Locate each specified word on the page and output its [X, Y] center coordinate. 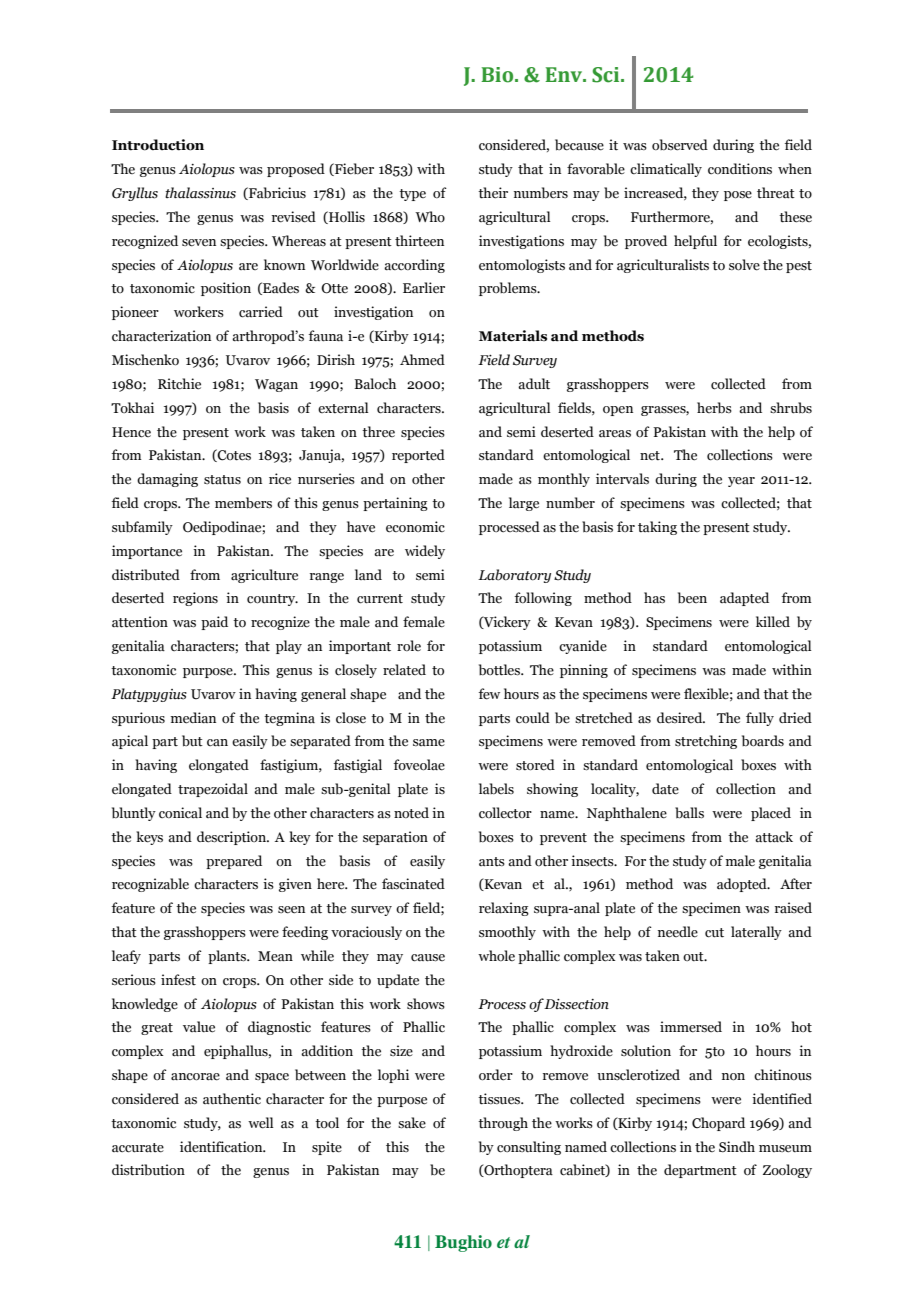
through [503, 1124]
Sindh [737, 1147]
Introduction [158, 145]
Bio [498, 75]
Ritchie [179, 384]
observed [680, 145]
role [409, 645]
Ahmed [422, 360]
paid [214, 623]
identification [222, 1147]
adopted [743, 885]
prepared [234, 862]
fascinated [413, 884]
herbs [714, 407]
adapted [744, 599]
